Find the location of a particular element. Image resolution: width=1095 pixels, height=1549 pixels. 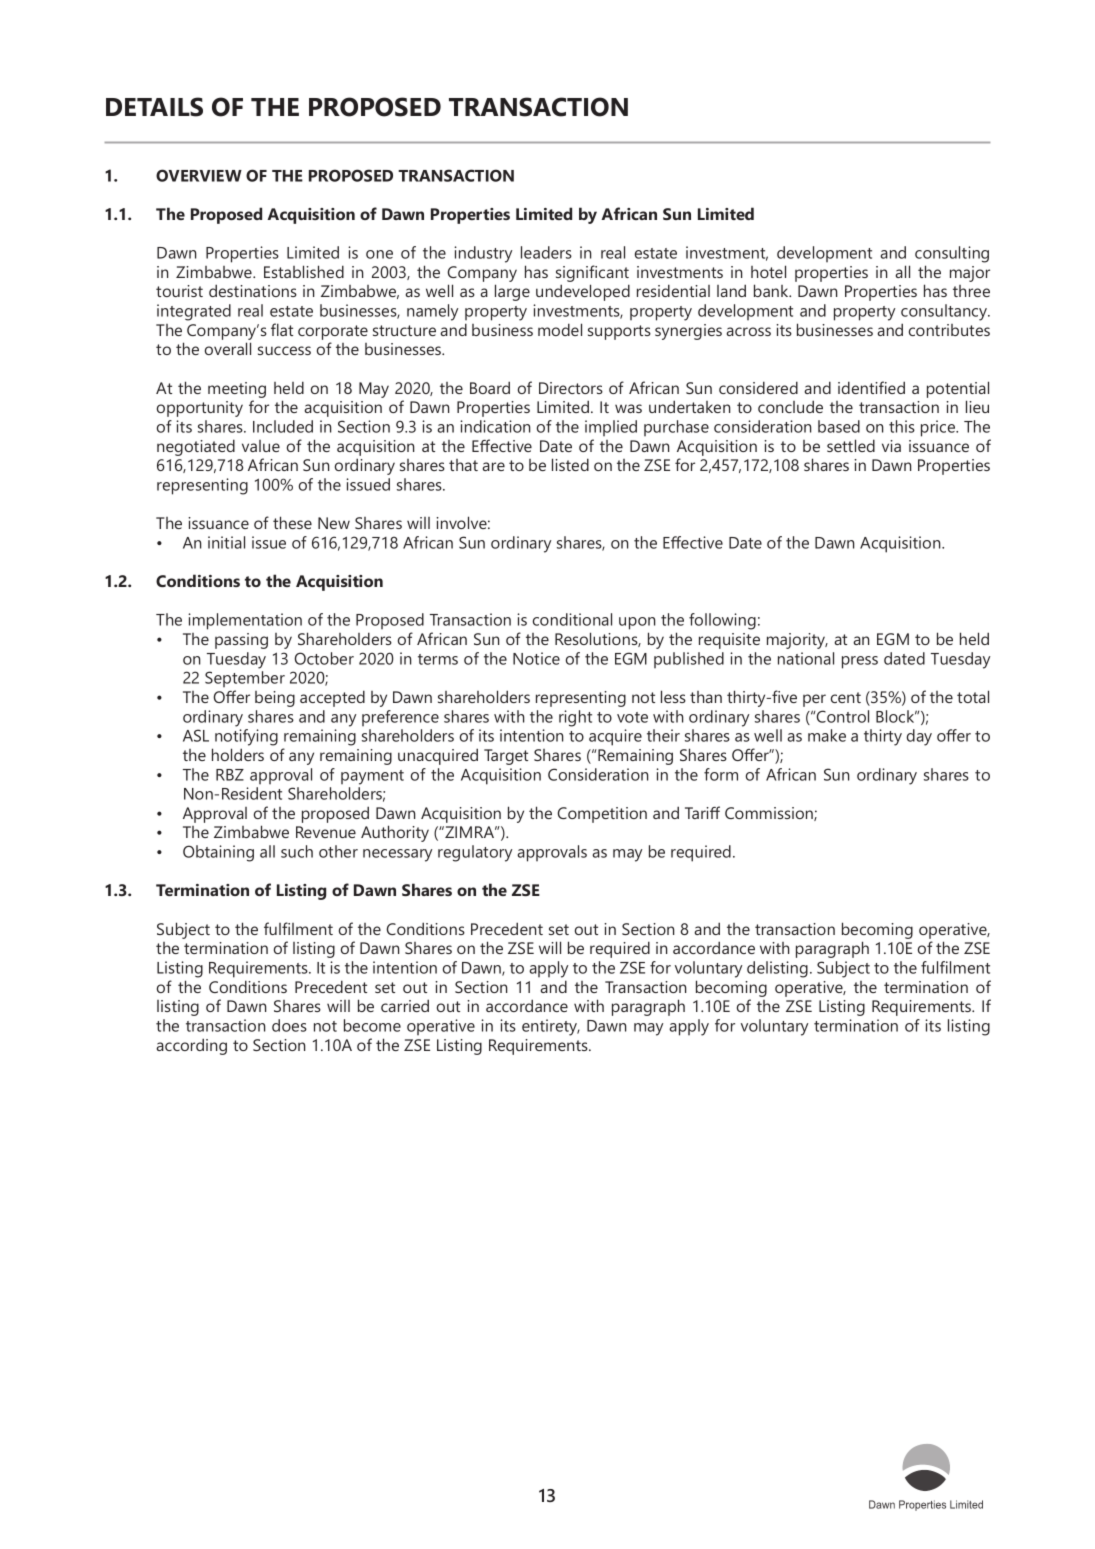

leaders is located at coordinates (546, 252).
